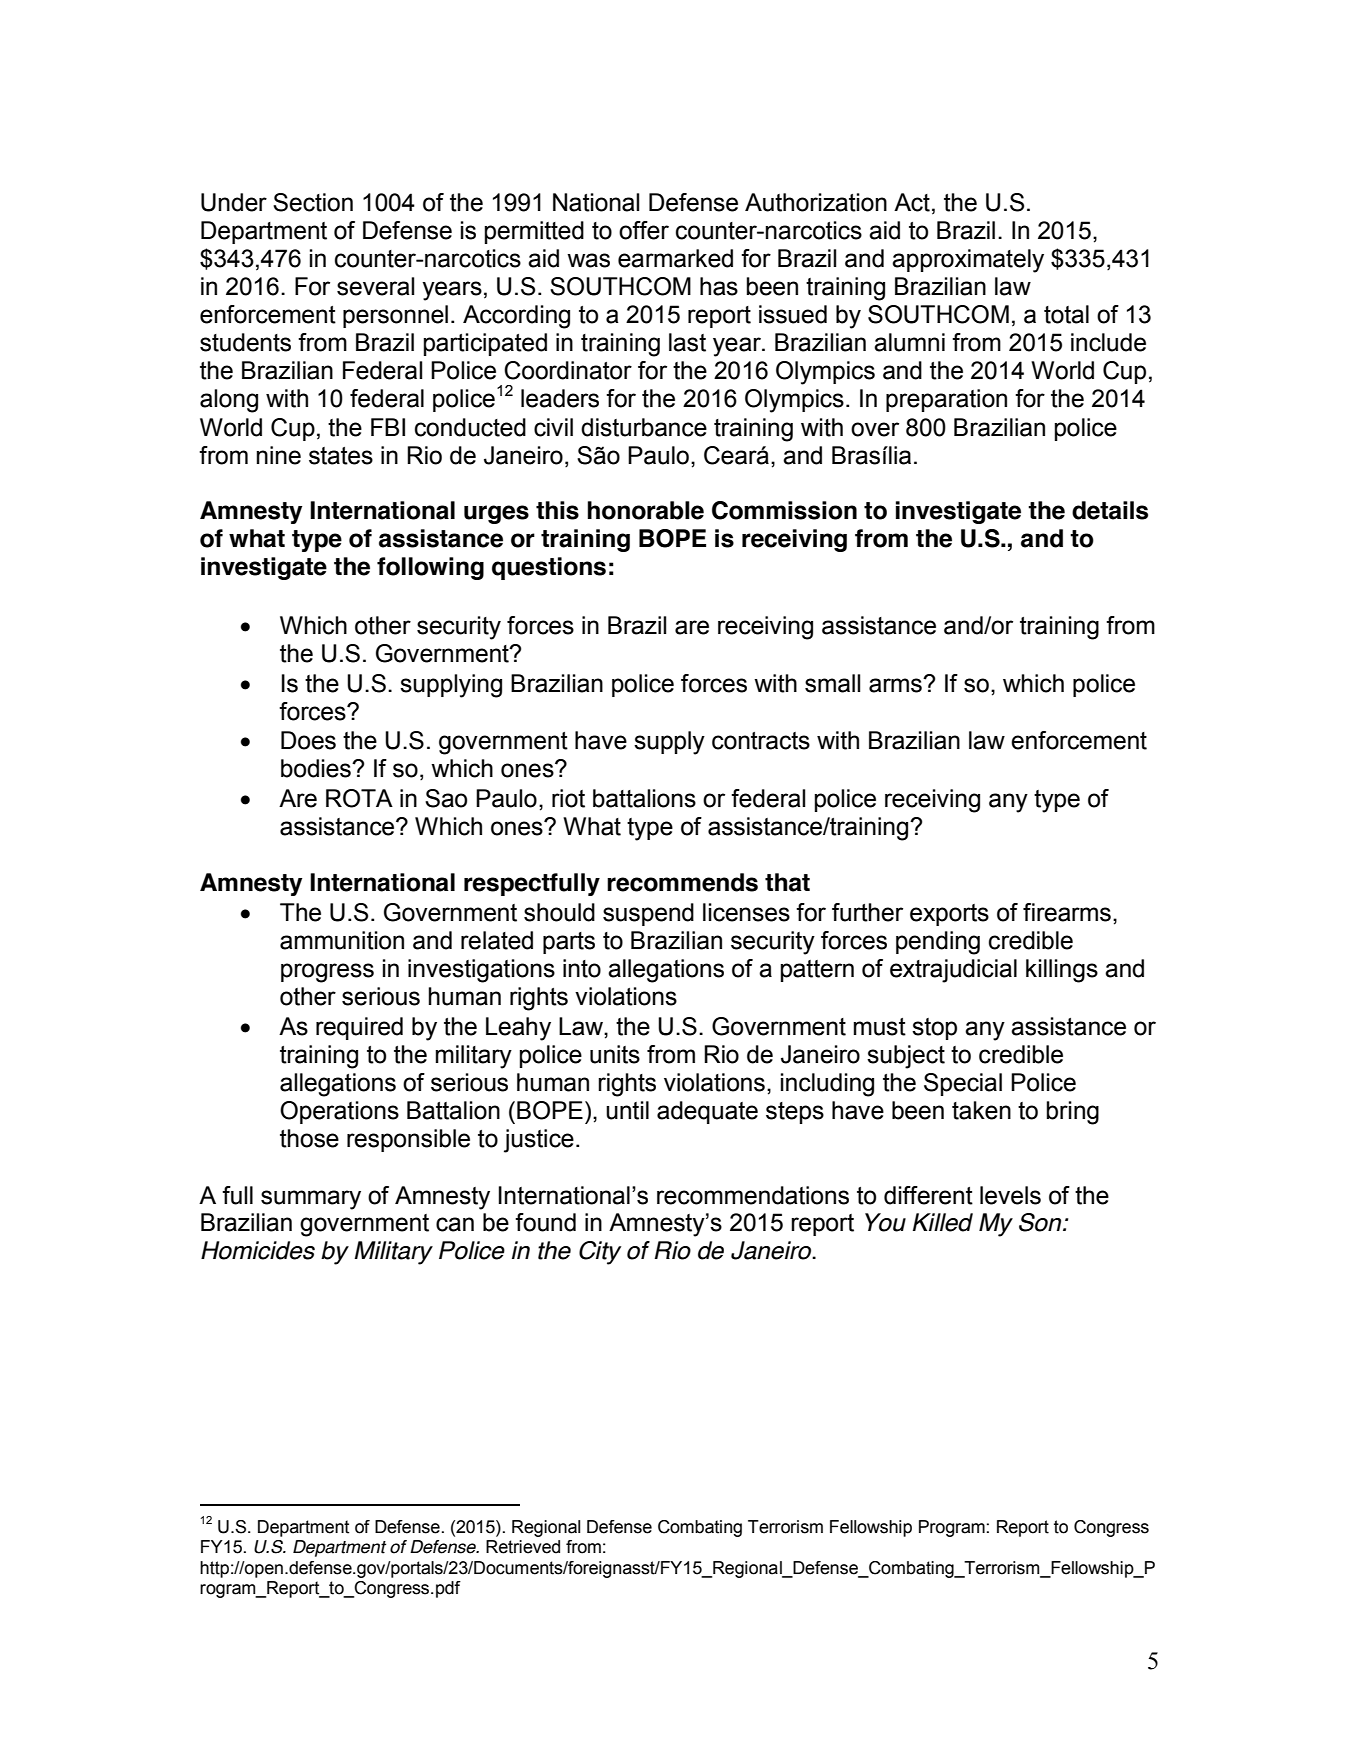  What do you see at coordinates (832, 683) in the screenshot?
I see `small` at bounding box center [832, 683].
